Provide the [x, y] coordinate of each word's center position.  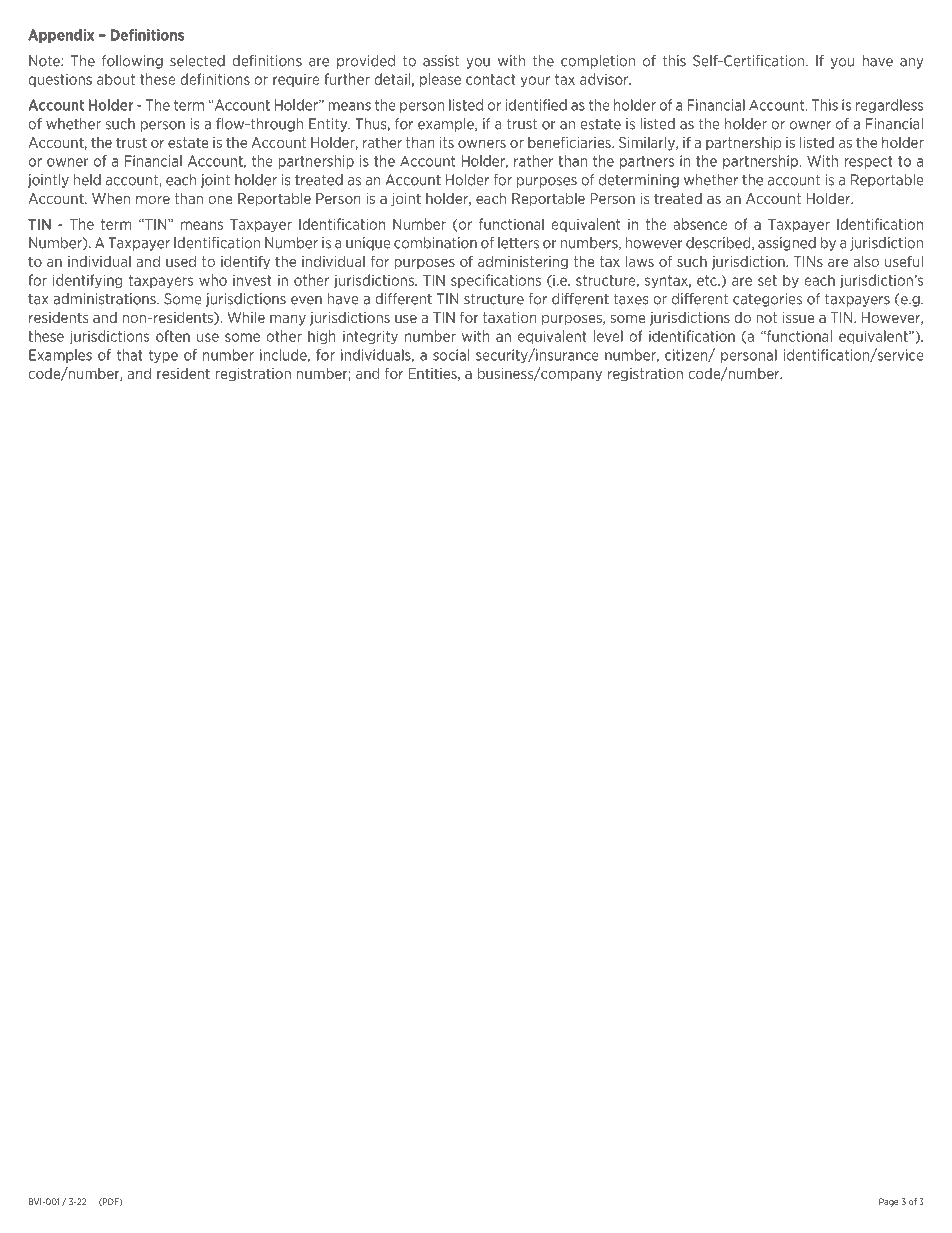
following [132, 62]
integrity [370, 337]
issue [798, 317]
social [451, 355]
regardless [889, 106]
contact [491, 79]
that [130, 355]
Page [889, 1202]
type [163, 356]
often [173, 336]
